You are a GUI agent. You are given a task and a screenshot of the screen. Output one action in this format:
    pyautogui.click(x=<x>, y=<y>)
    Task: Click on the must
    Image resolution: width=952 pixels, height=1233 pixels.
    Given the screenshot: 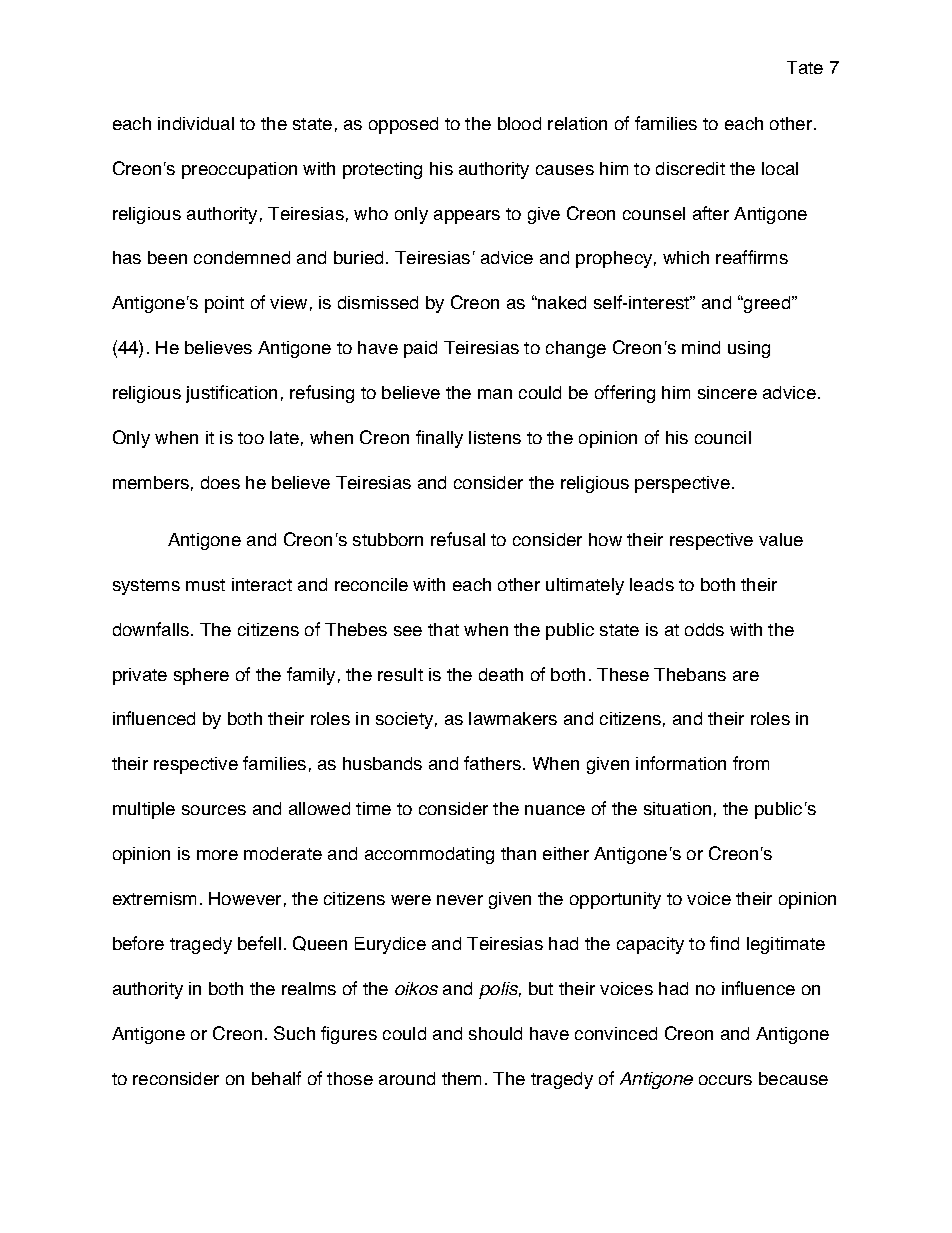 What is the action you would take?
    pyautogui.click(x=205, y=585)
